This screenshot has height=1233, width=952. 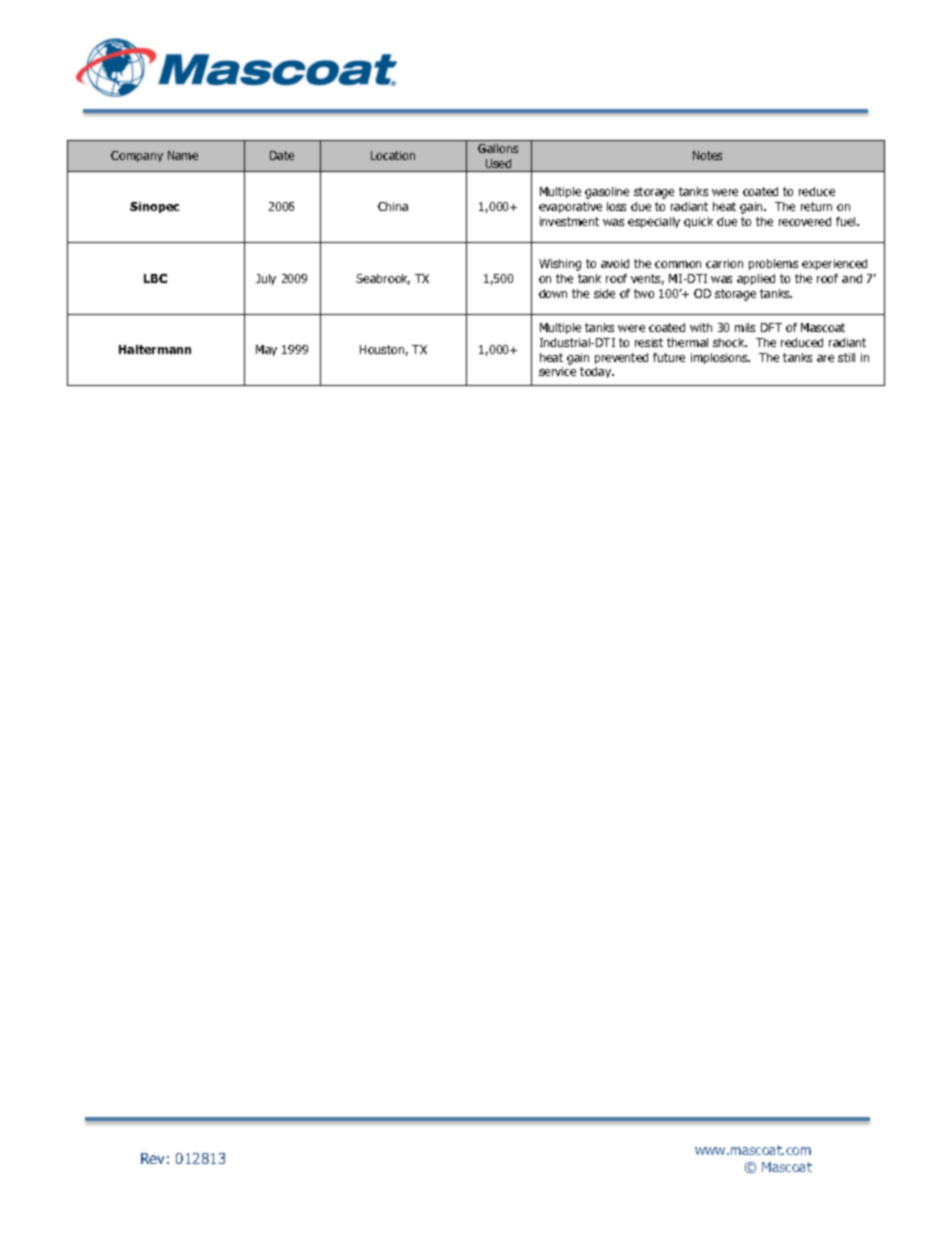 What do you see at coordinates (266, 350) in the screenshot?
I see `May` at bounding box center [266, 350].
